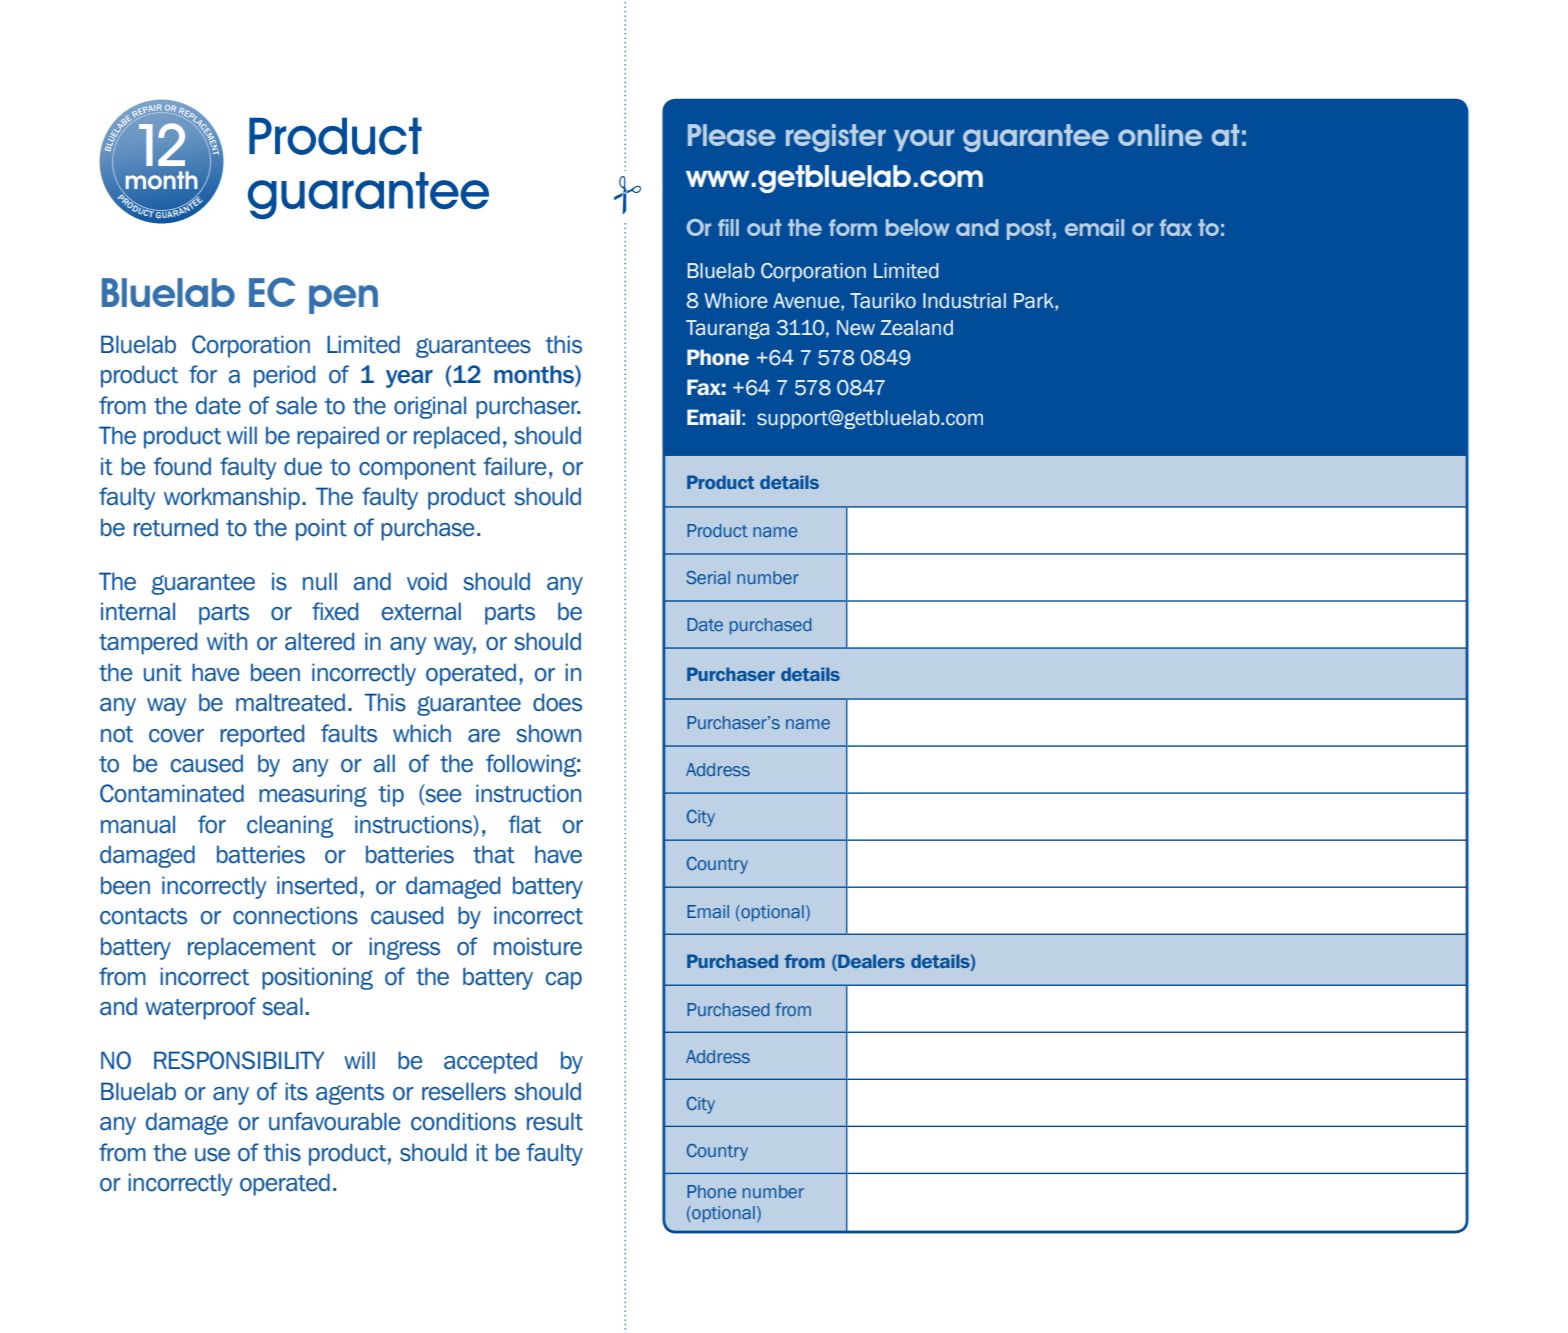 This screenshot has width=1568, height=1333. What do you see at coordinates (296, 1091) in the screenshot?
I see `its` at bounding box center [296, 1091].
